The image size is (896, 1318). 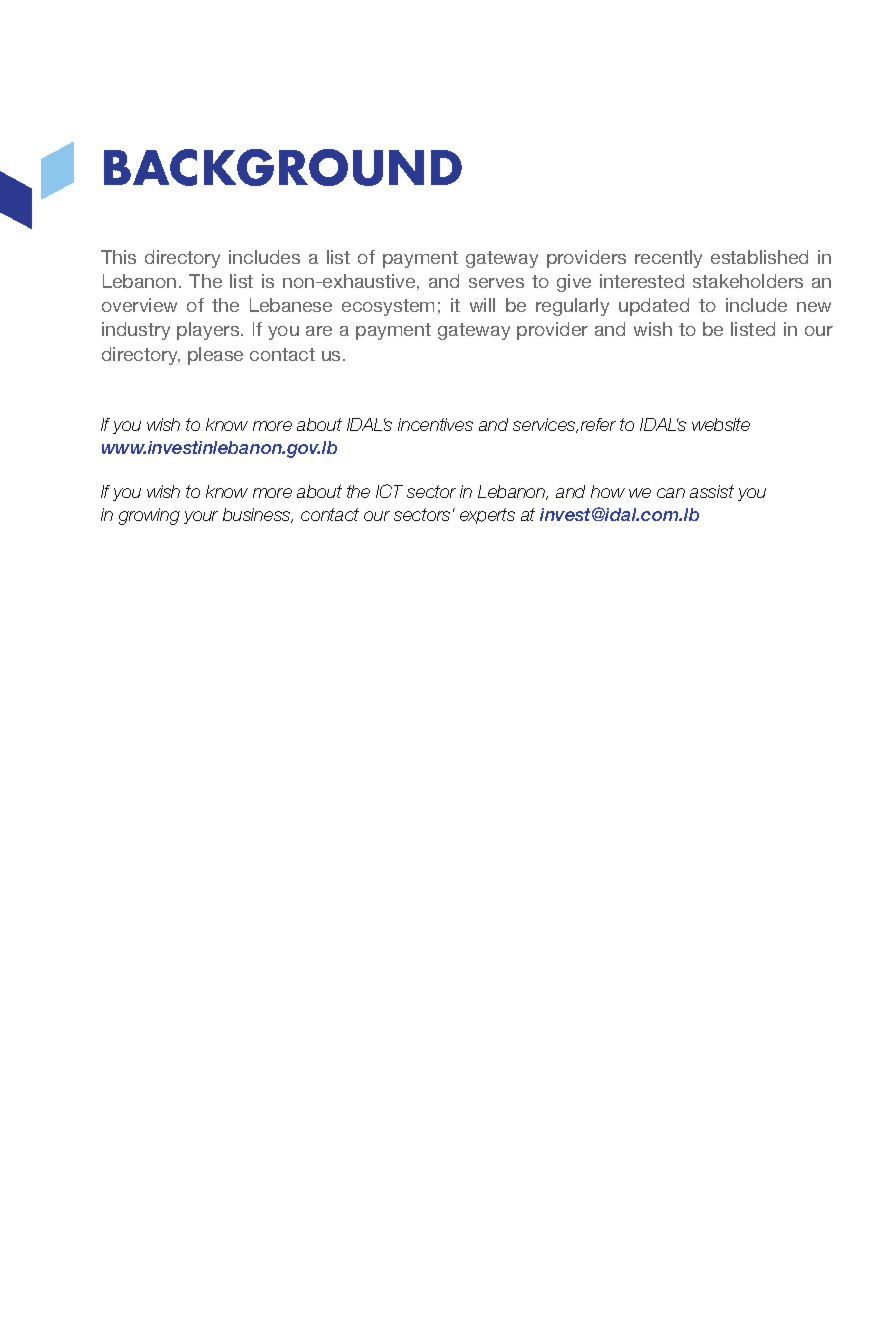 I want to click on BACKGROUND, so click(x=283, y=167).
